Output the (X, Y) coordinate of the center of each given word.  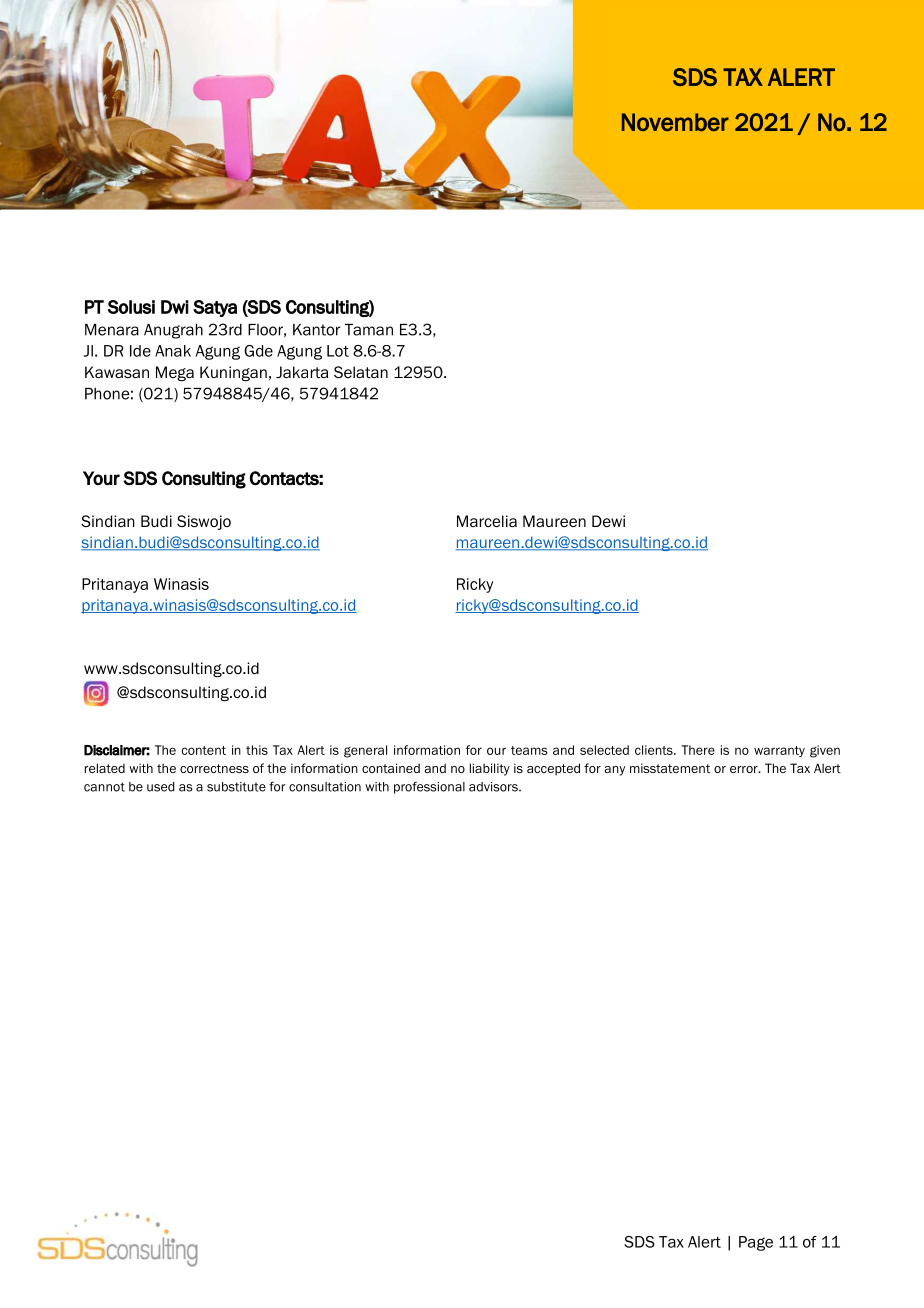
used (161, 787)
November (675, 122)
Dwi (175, 307)
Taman (369, 330)
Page (756, 1243)
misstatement (670, 768)
